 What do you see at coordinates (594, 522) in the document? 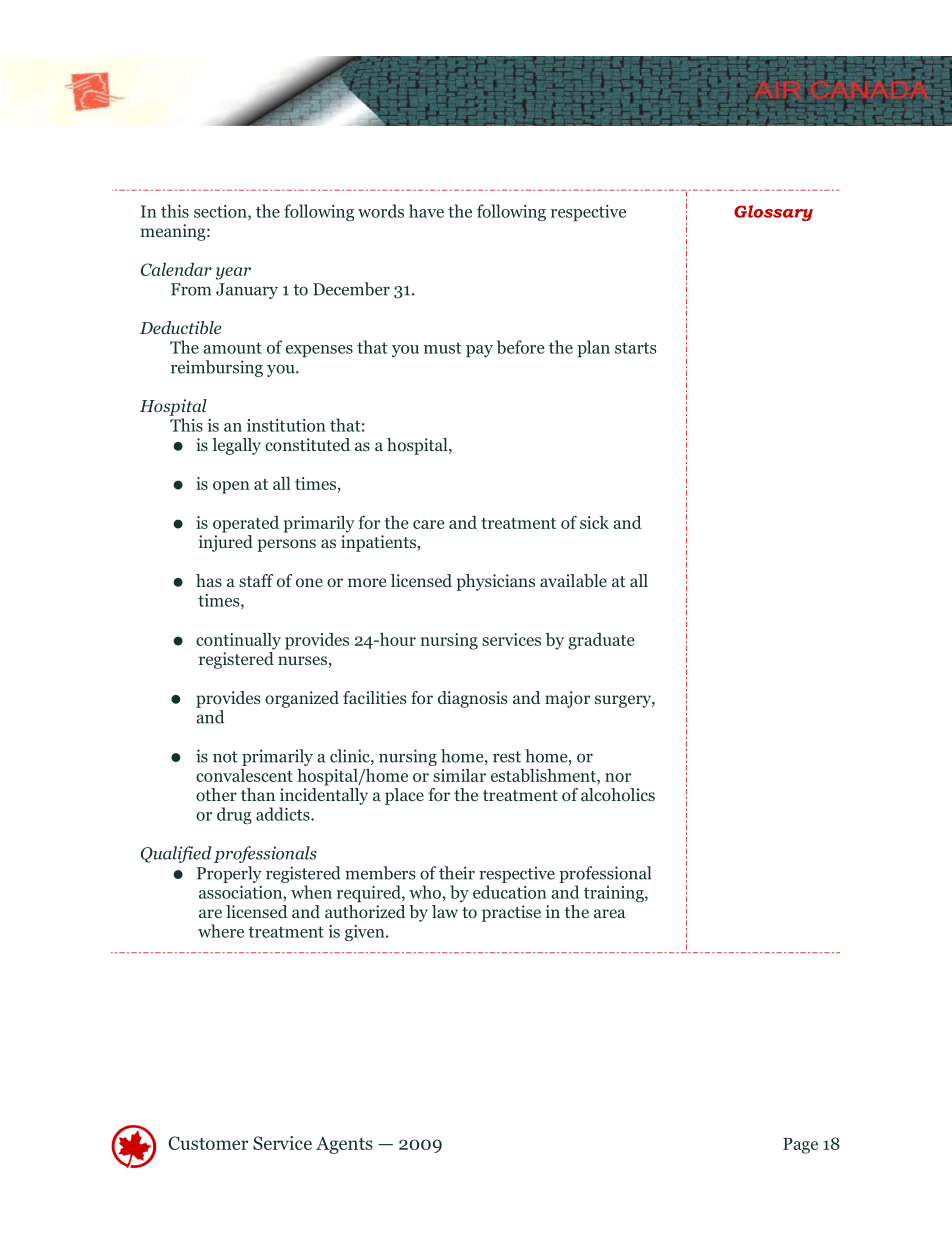
I see `sick` at bounding box center [594, 522].
